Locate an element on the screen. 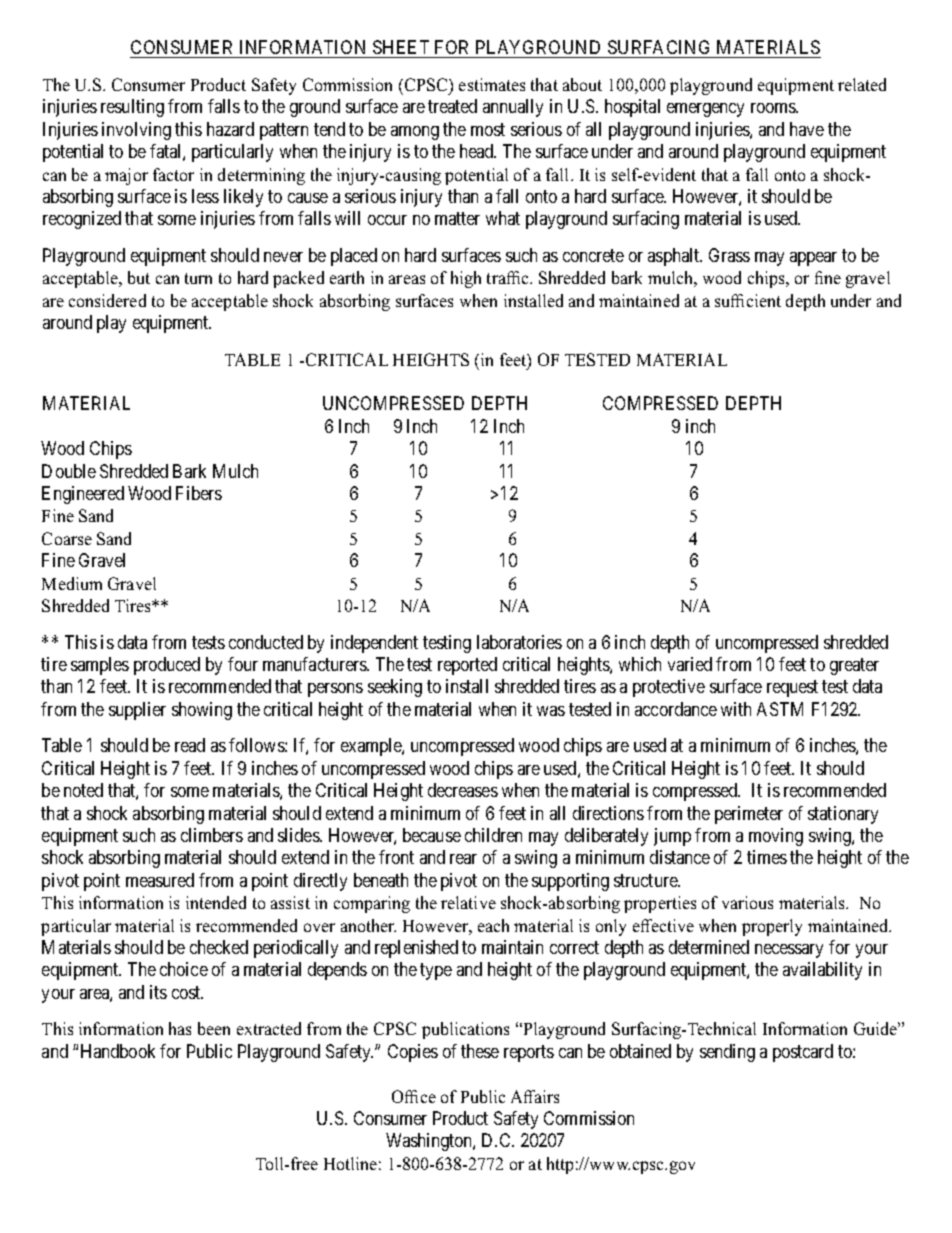  children is located at coordinates (493, 835).
